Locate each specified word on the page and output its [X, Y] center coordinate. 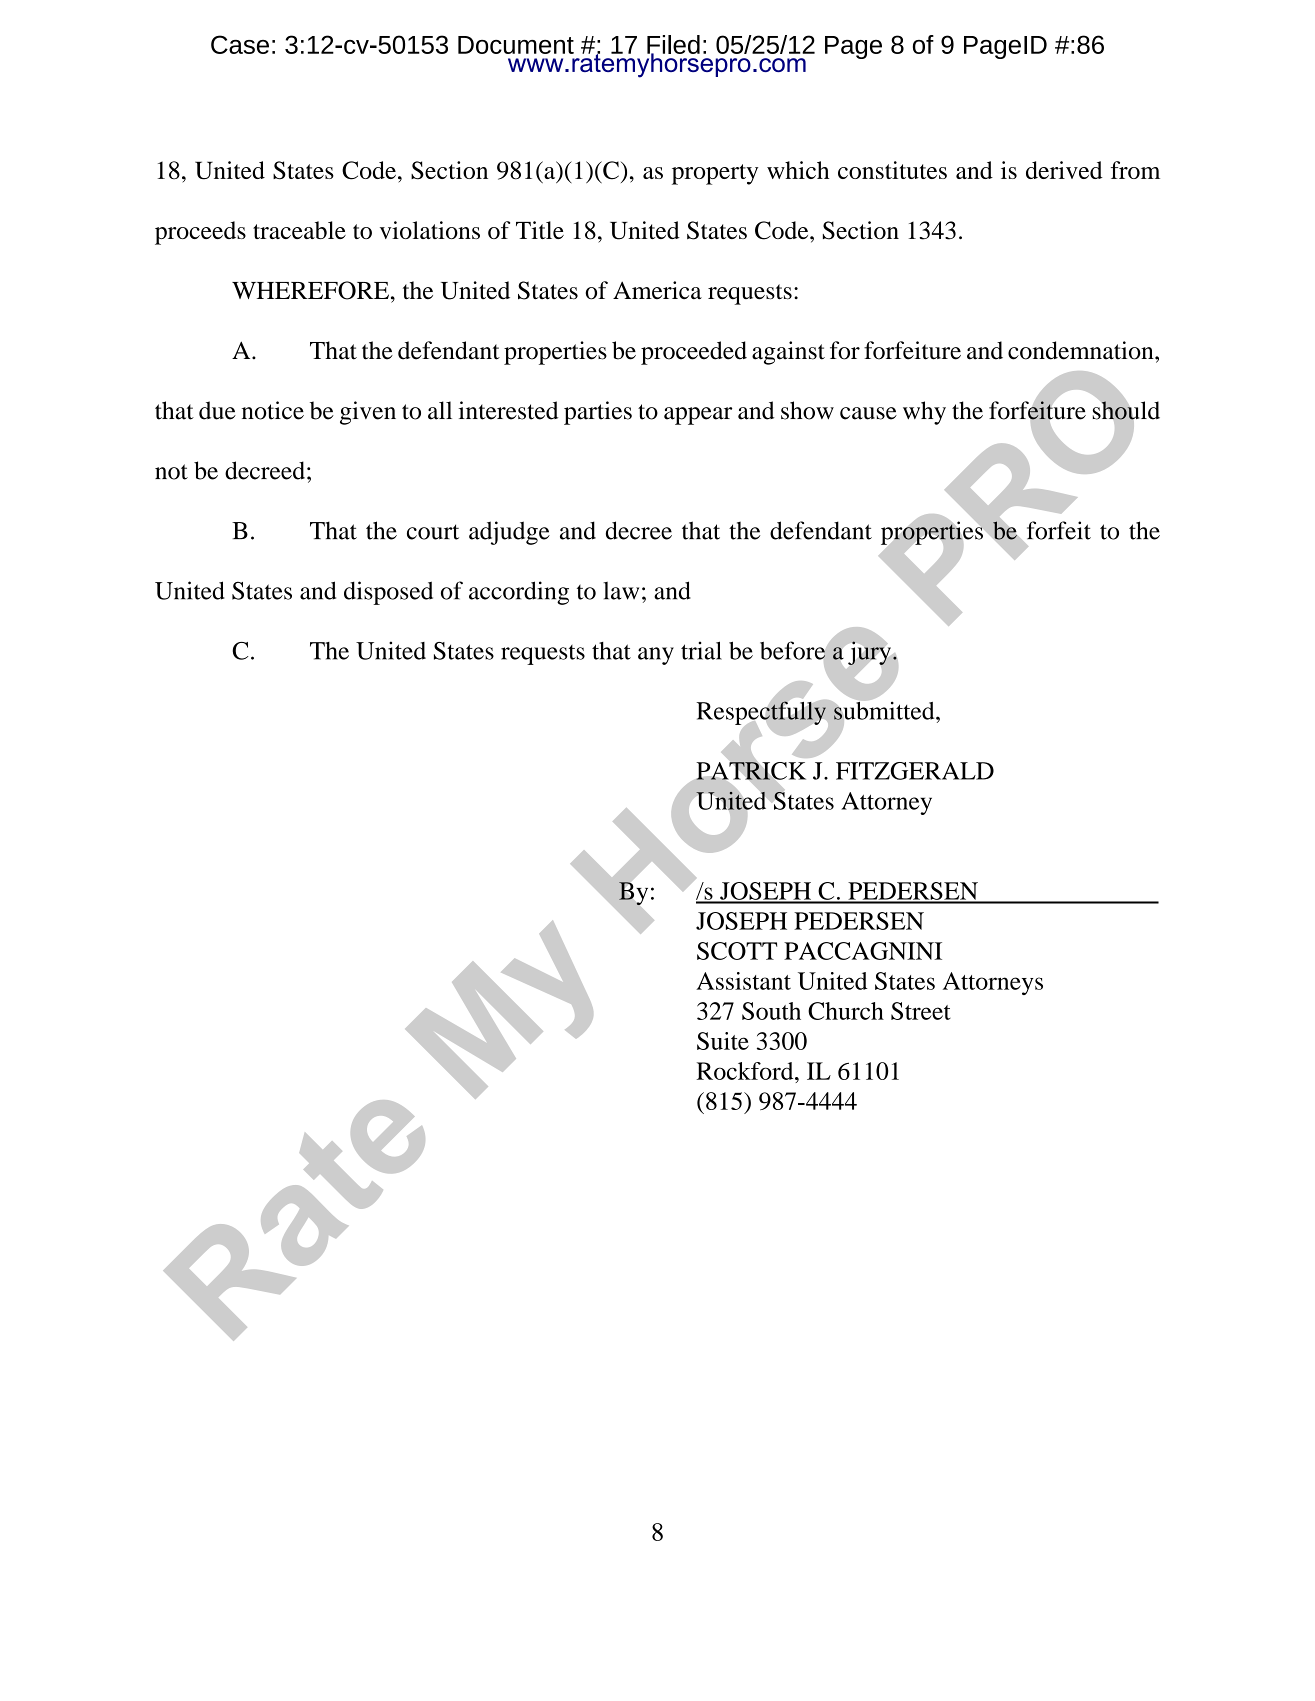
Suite [723, 1041]
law [621, 591]
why [924, 413]
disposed [388, 593]
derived [1064, 170]
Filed [673, 45]
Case [240, 44]
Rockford [746, 1071]
